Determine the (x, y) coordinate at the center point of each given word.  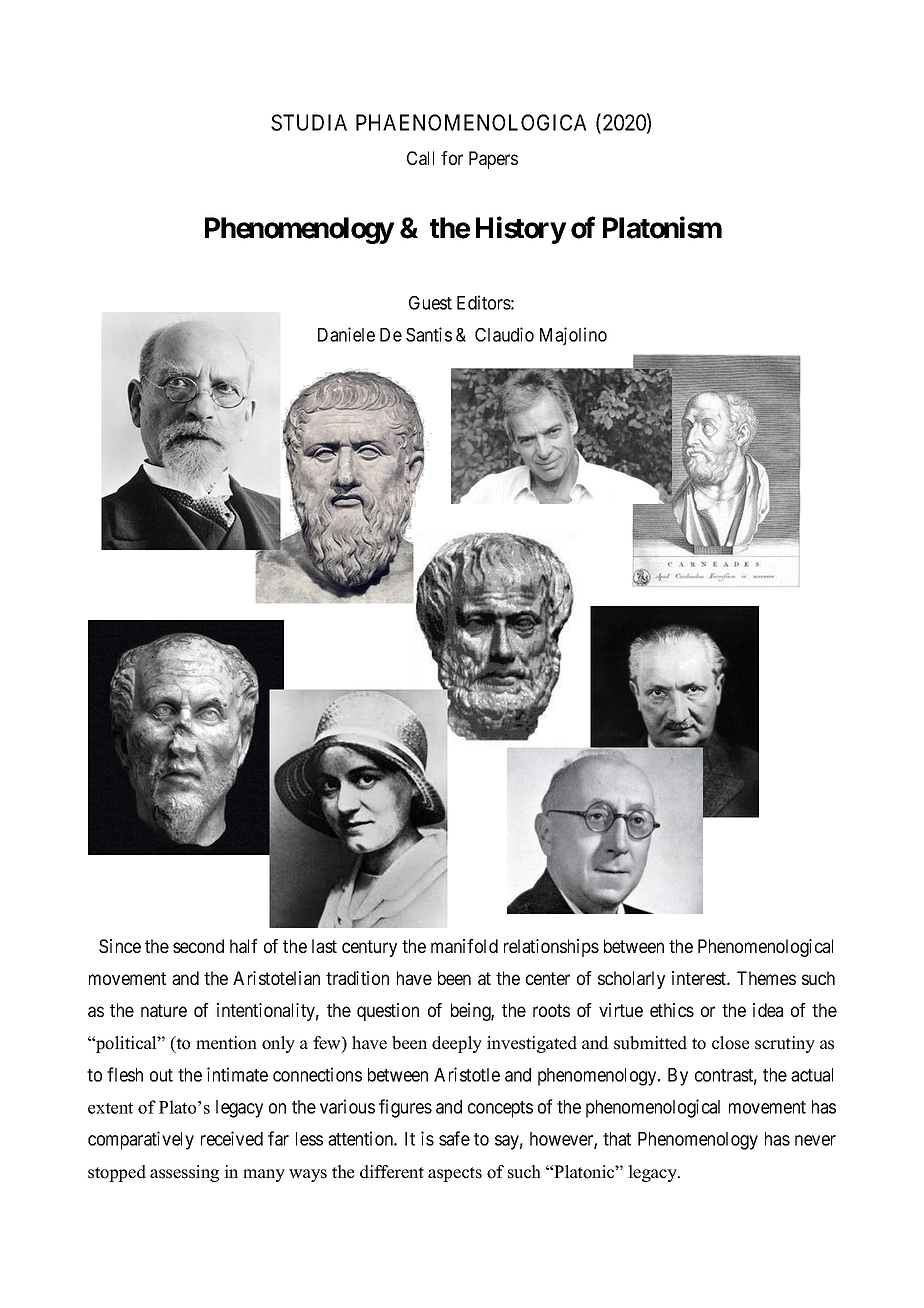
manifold (464, 946)
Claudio (504, 334)
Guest (430, 303)
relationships (551, 948)
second (198, 946)
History (521, 230)
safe (454, 1138)
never (815, 1140)
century (369, 948)
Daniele (346, 334)
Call (420, 158)
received (232, 1138)
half (244, 946)
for (452, 158)
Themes (766, 978)
